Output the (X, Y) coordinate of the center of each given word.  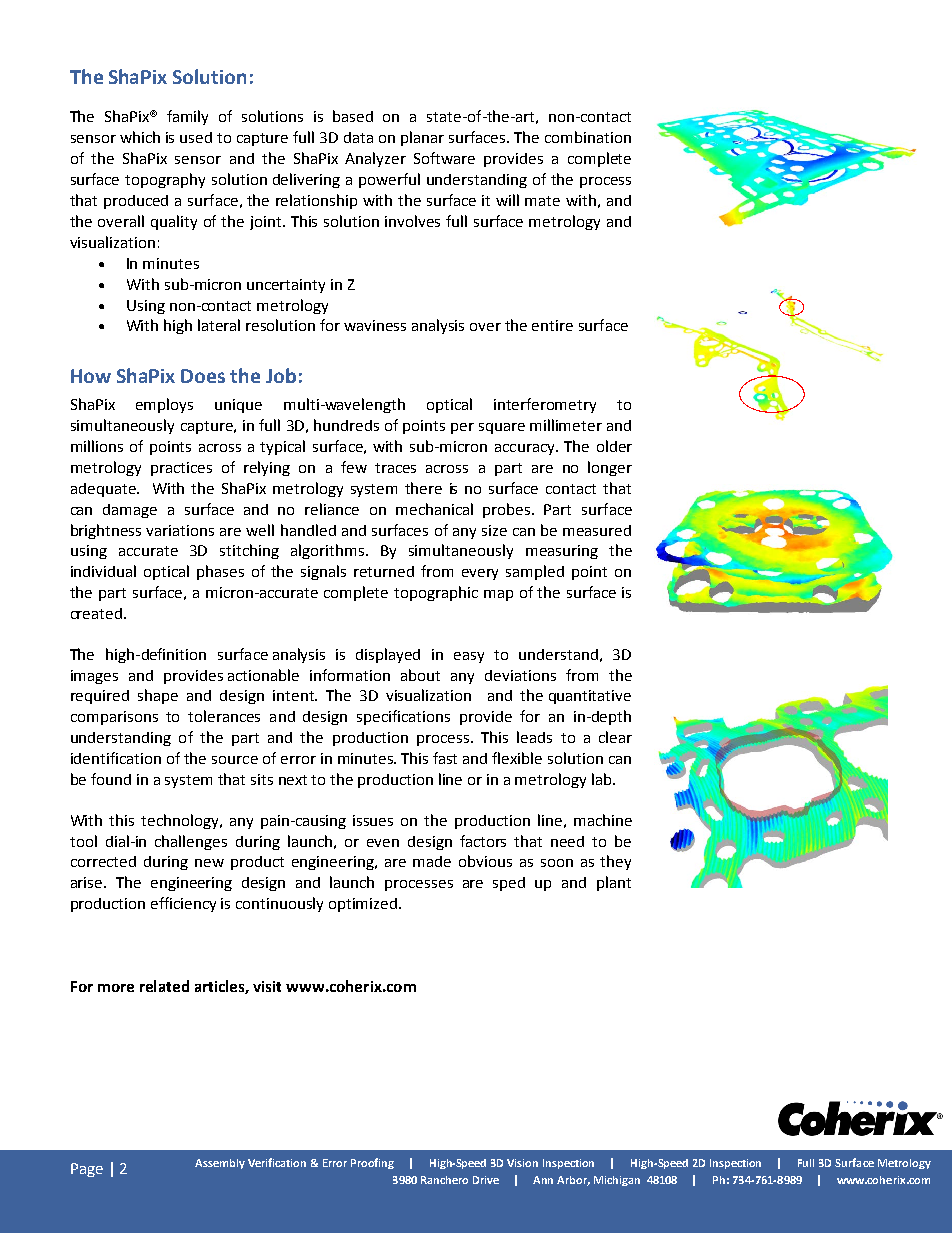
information (350, 675)
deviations (520, 675)
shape (158, 696)
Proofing (372, 1163)
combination (588, 137)
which (140, 137)
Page (87, 1170)
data (358, 137)
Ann (543, 1180)
